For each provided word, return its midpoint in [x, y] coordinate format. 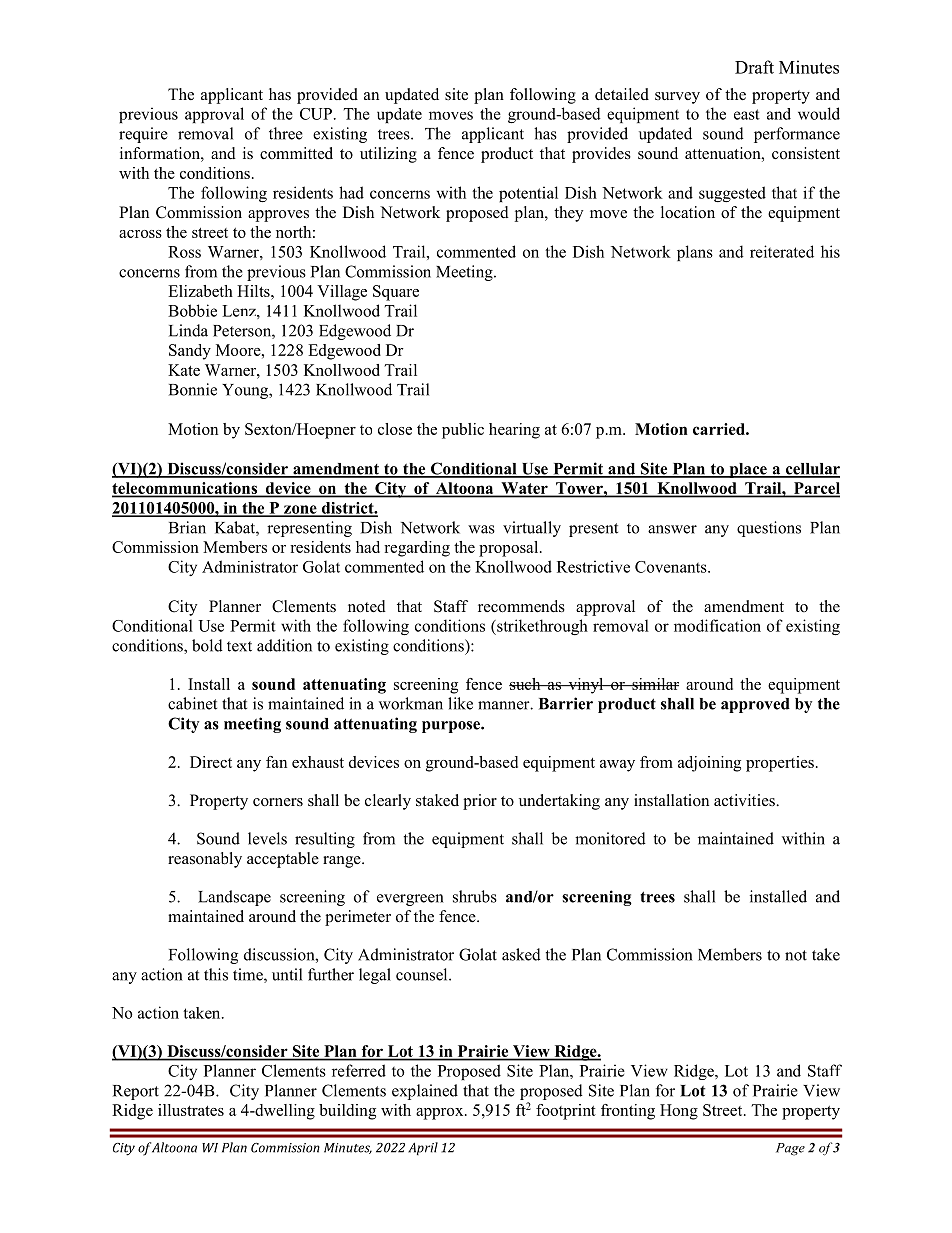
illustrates [191, 1110]
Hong [679, 1112]
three [286, 133]
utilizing [388, 155]
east [747, 114]
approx [441, 1114]
